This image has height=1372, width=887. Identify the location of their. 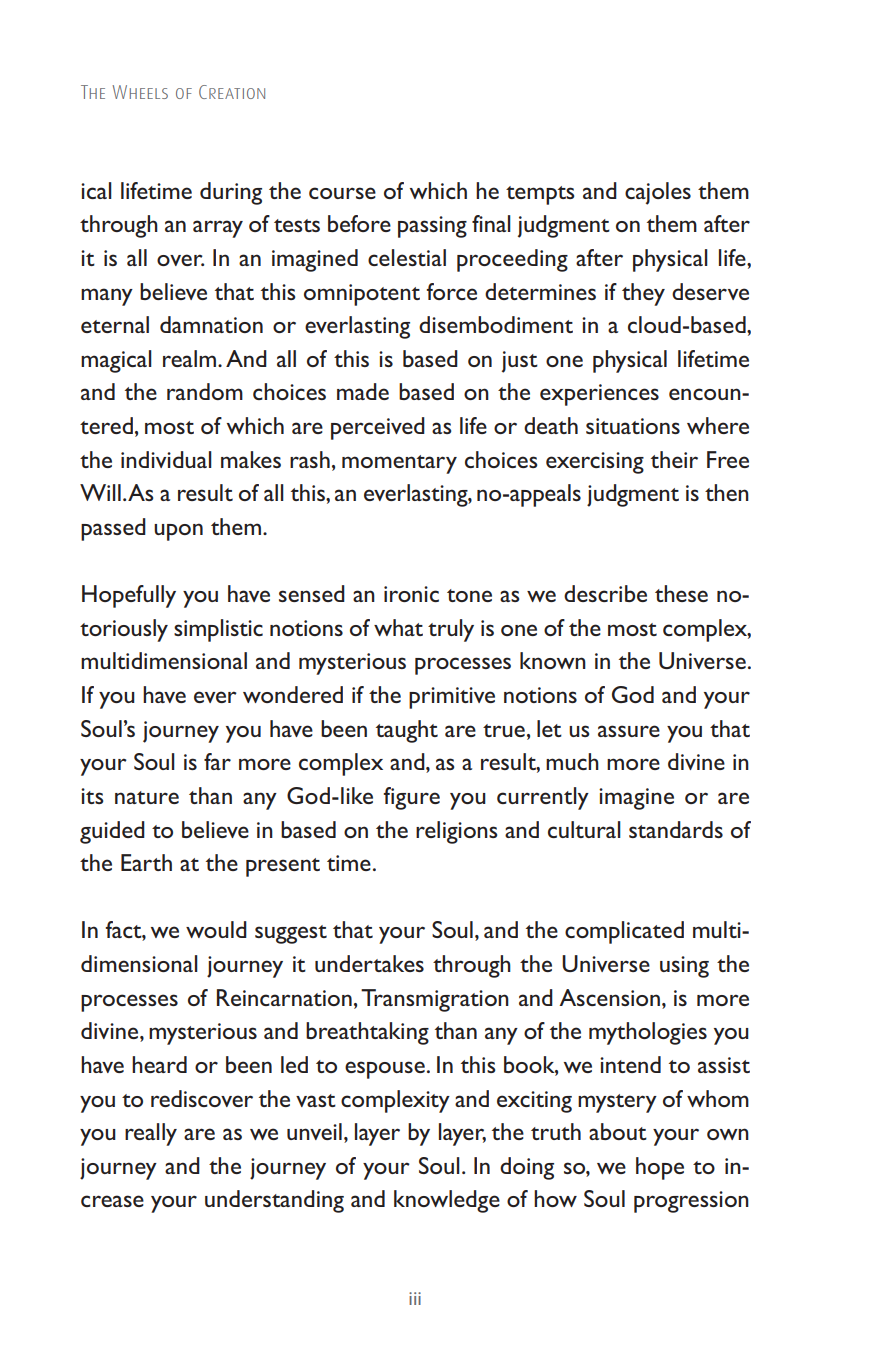
(674, 459).
